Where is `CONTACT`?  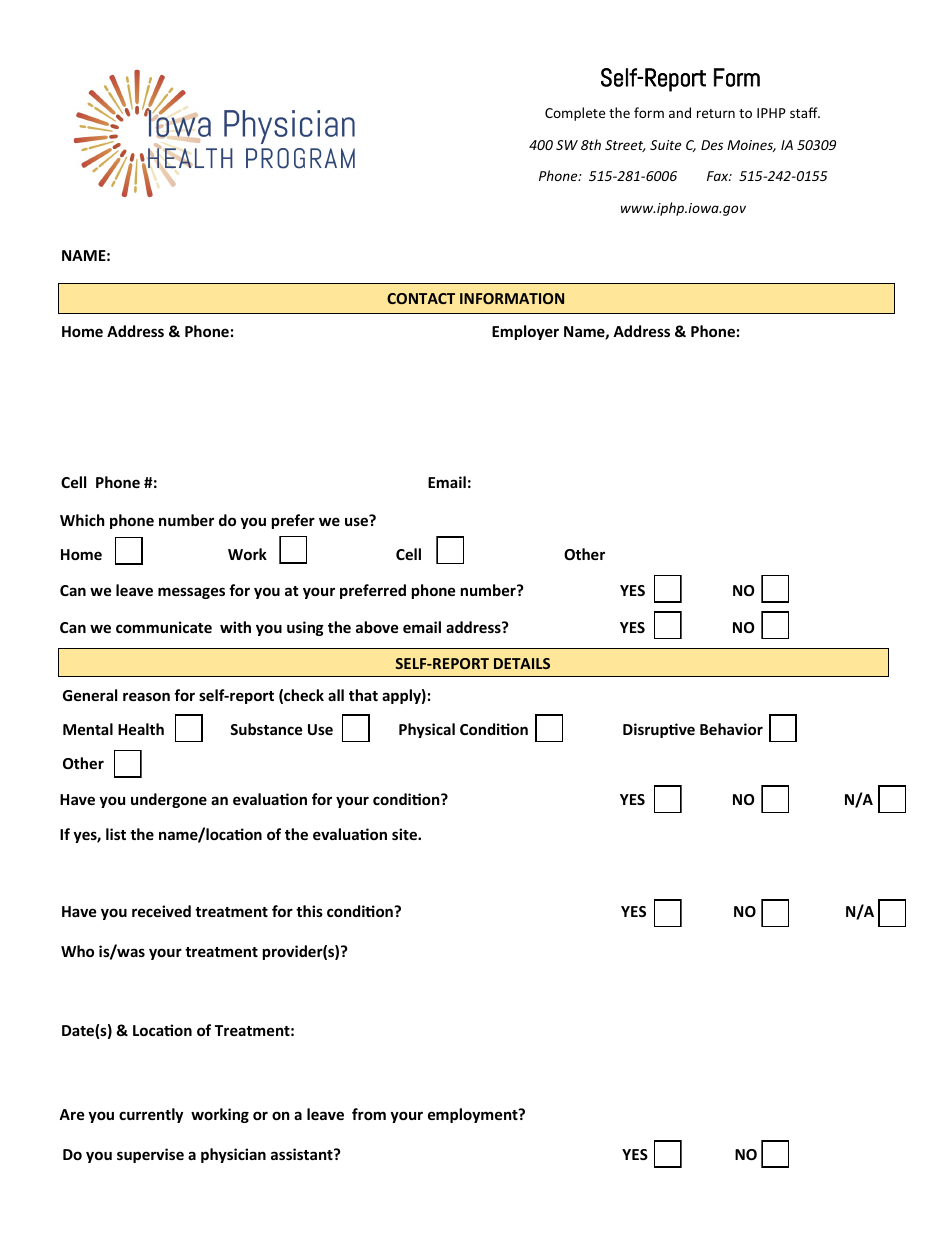 CONTACT is located at coordinates (421, 298).
